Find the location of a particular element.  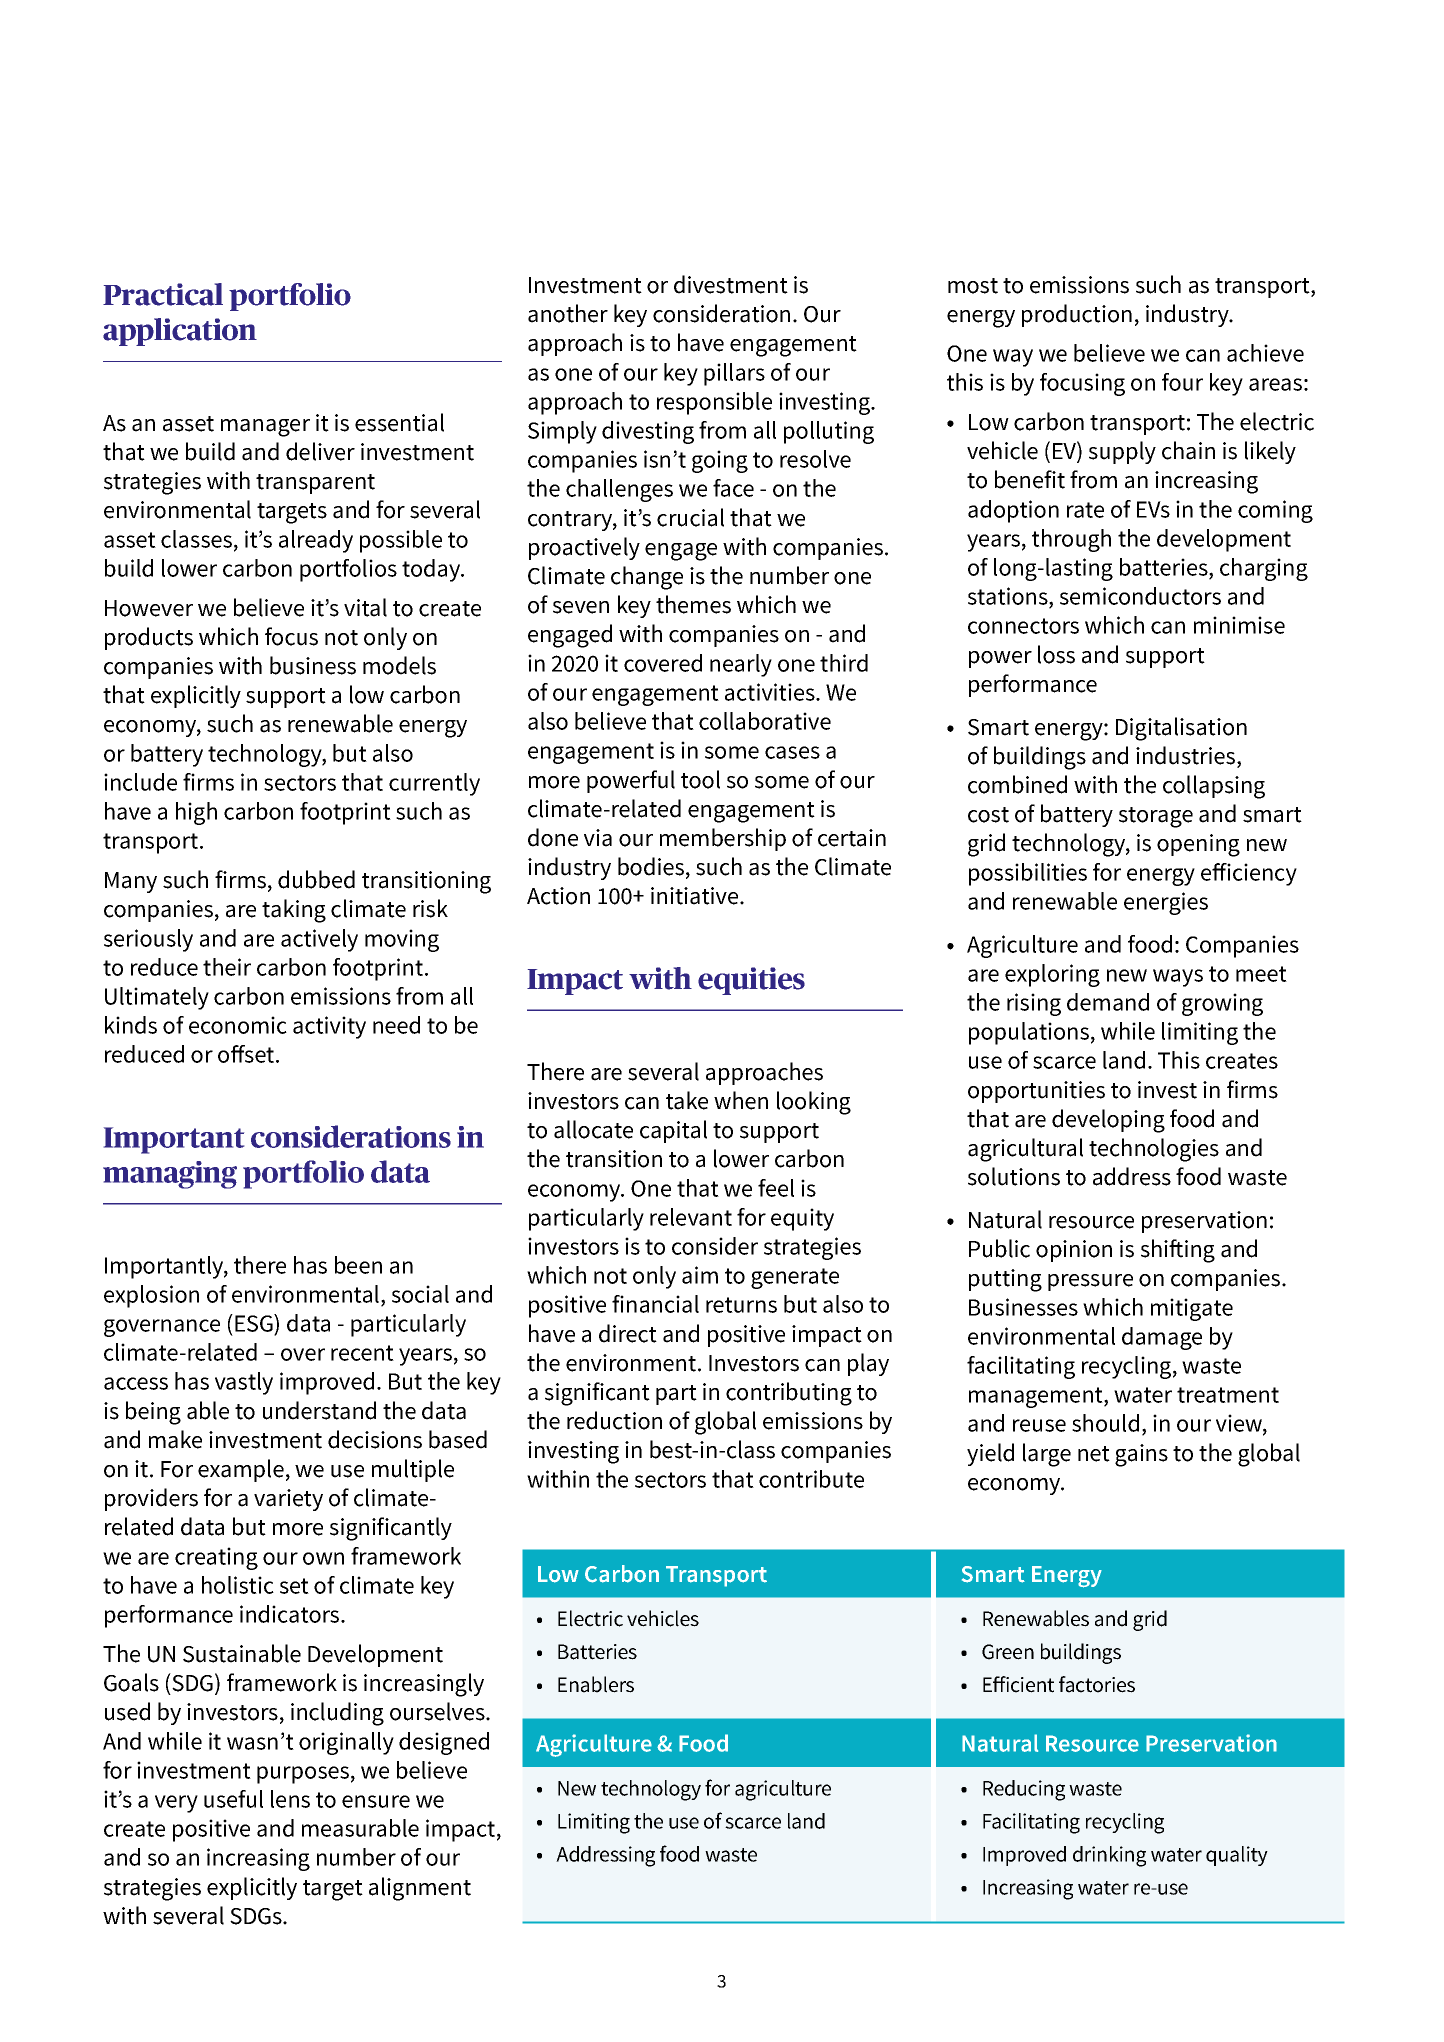

lens is located at coordinates (290, 1799).
